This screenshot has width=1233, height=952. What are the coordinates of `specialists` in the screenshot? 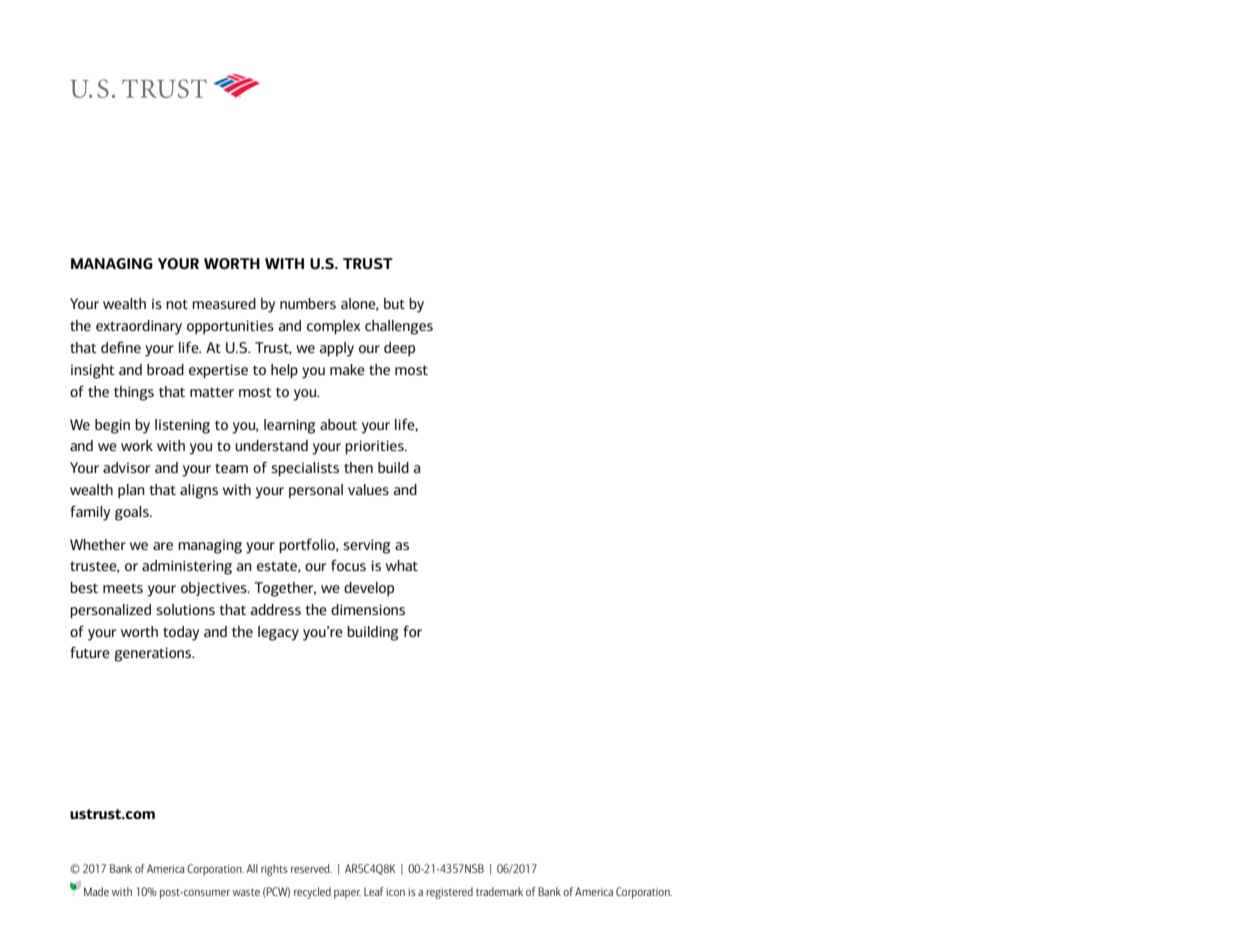 It's located at (305, 469).
